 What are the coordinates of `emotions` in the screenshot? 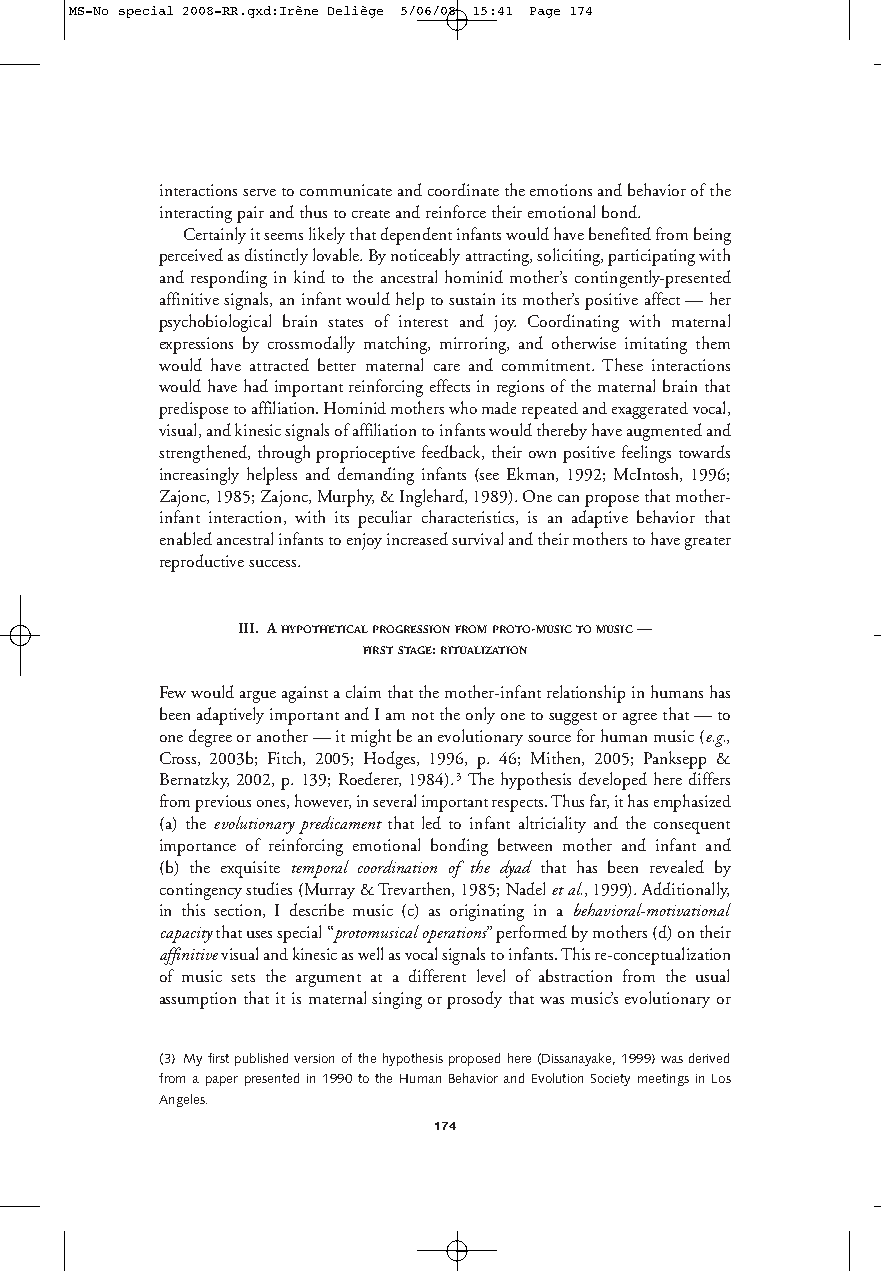 It's located at (561, 190).
